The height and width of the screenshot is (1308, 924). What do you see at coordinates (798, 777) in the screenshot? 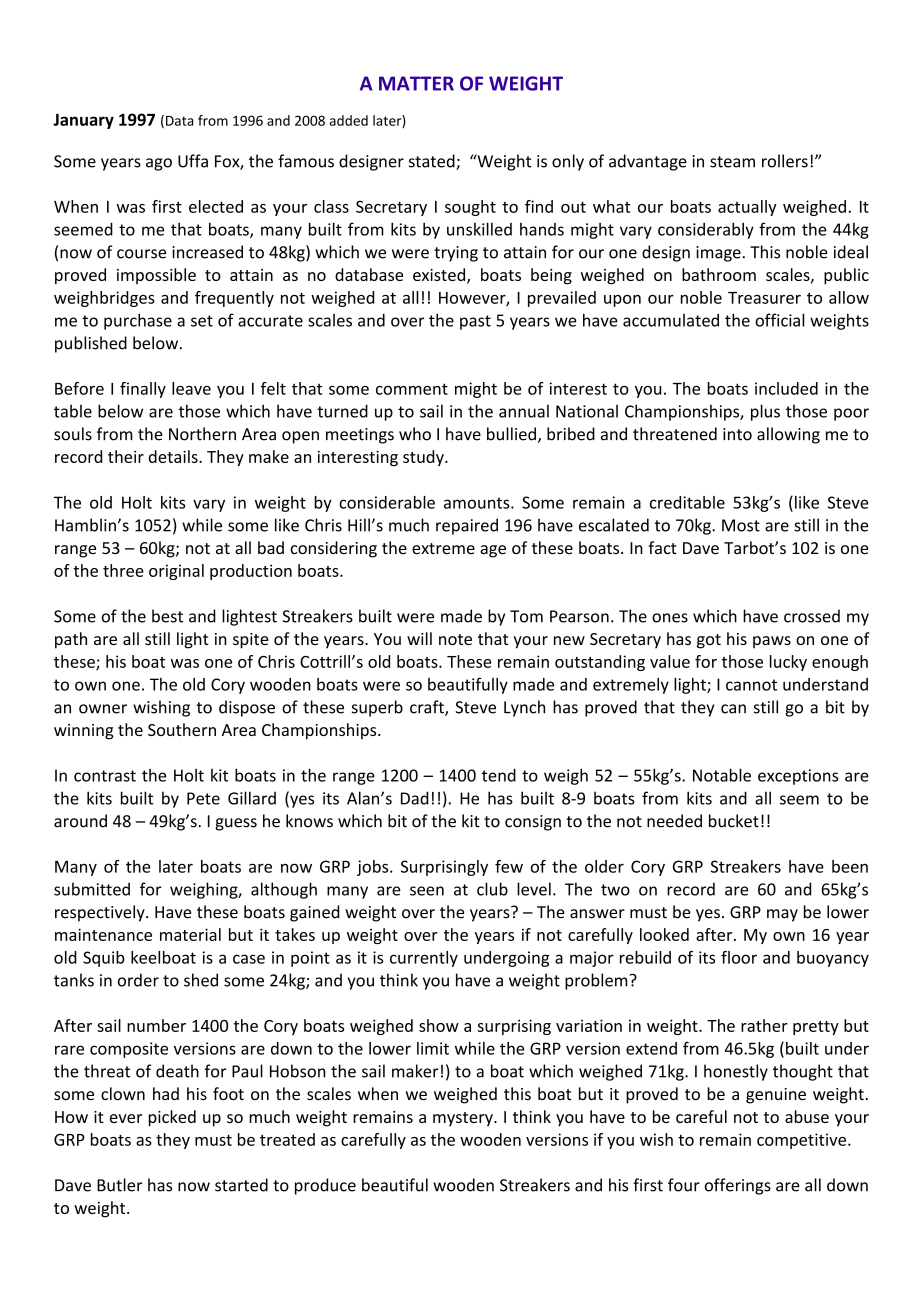
I see `exceptions` at bounding box center [798, 777].
